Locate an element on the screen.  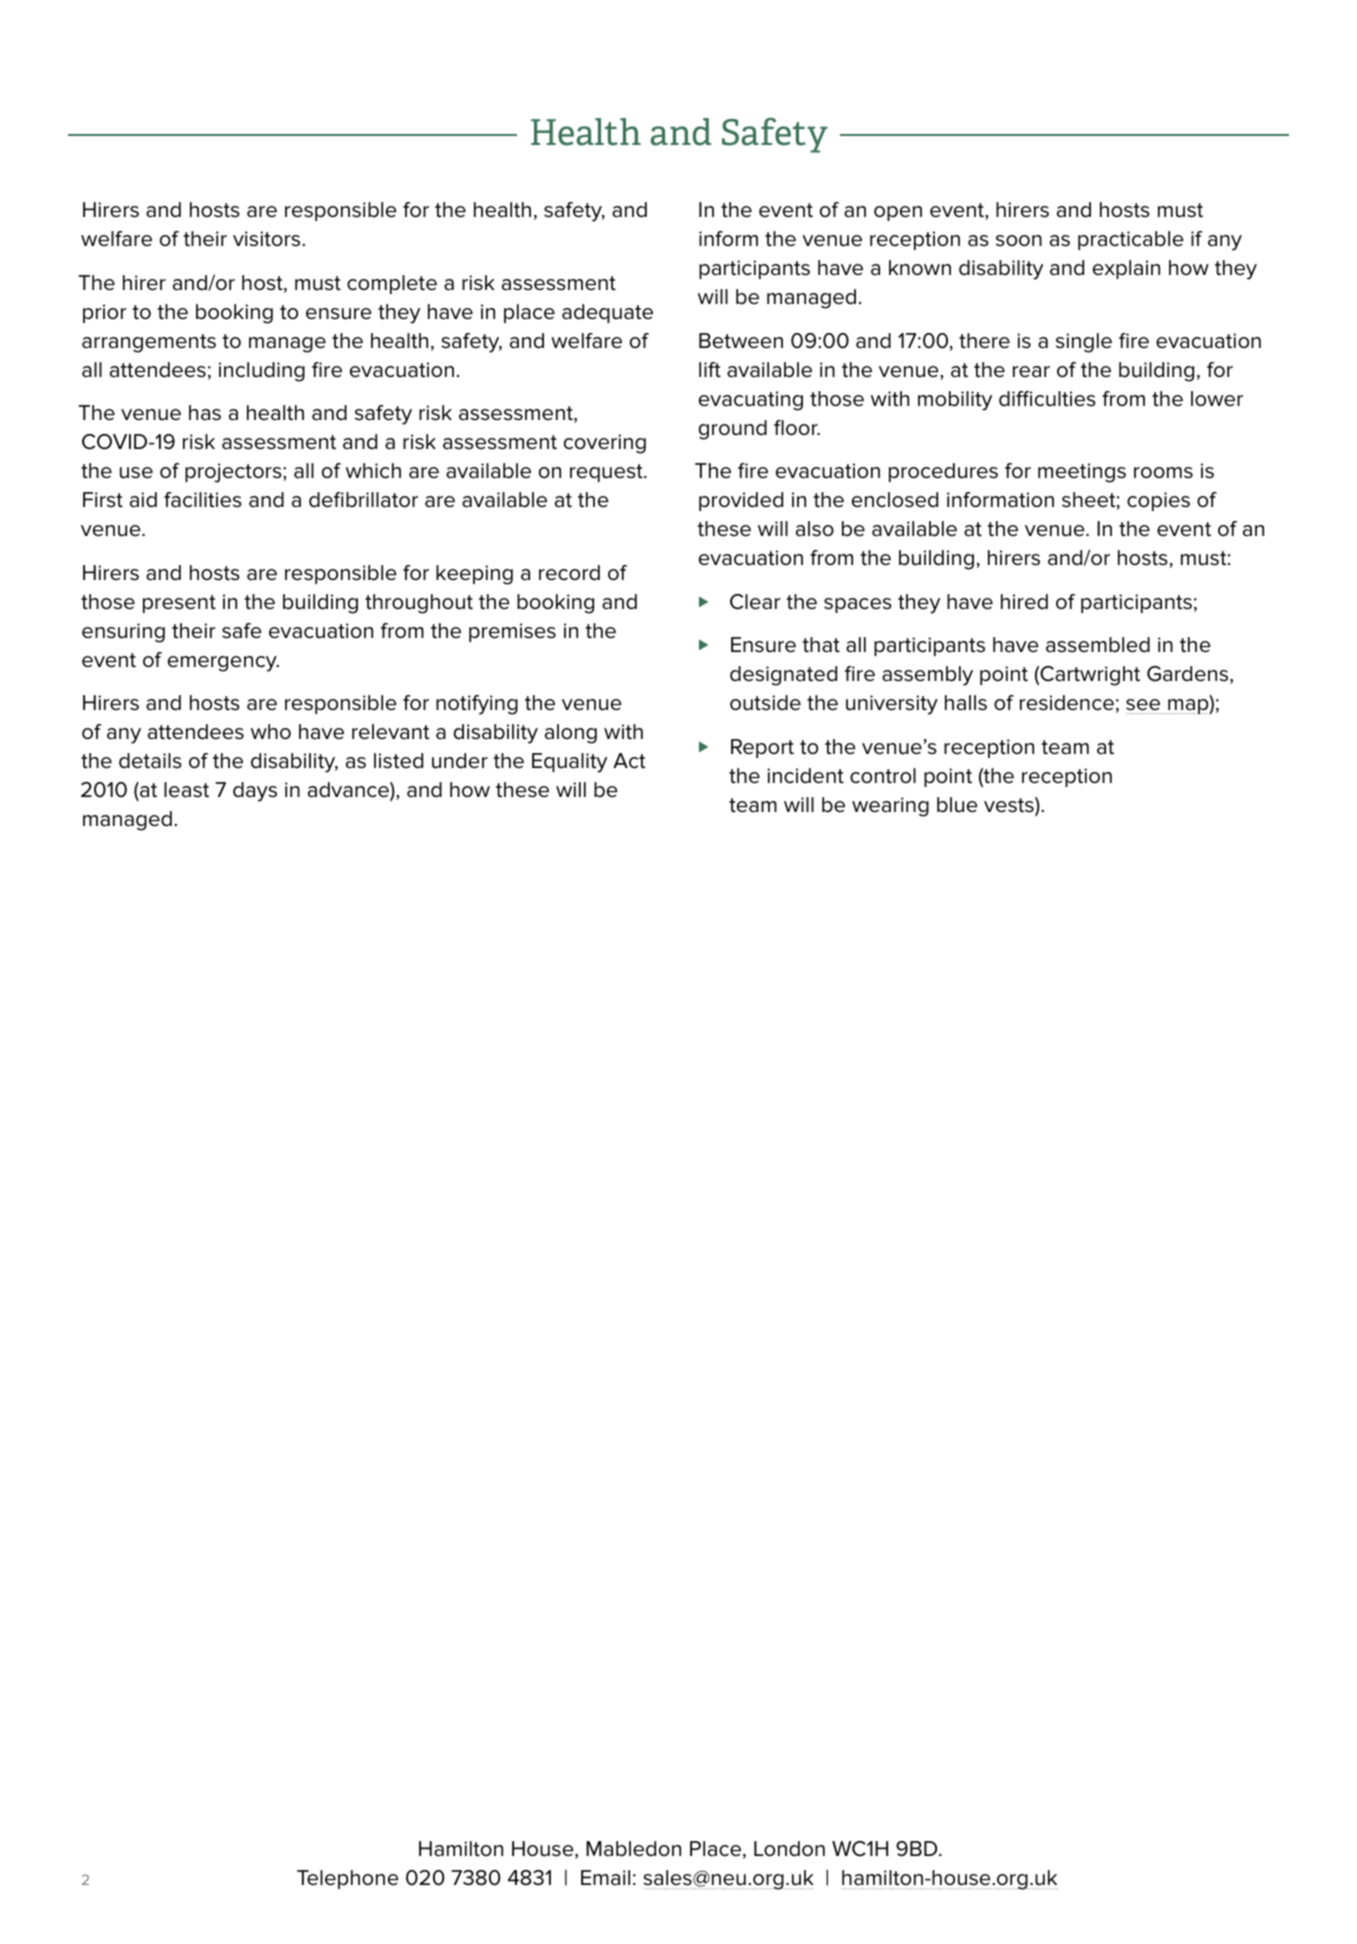
adequate is located at coordinates (607, 313).
